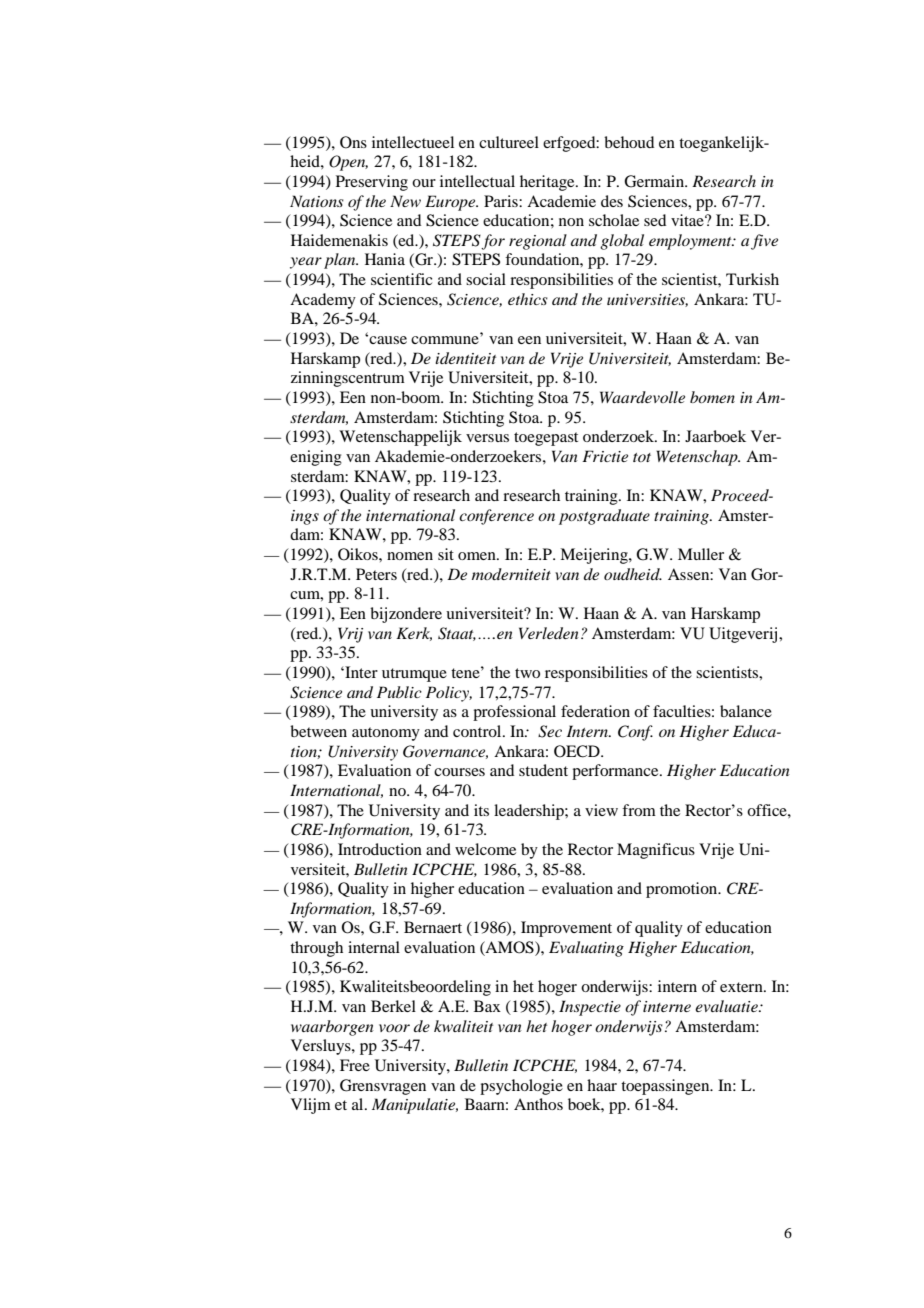 The height and width of the image is (1308, 924). I want to click on psychologie, so click(521, 1087).
